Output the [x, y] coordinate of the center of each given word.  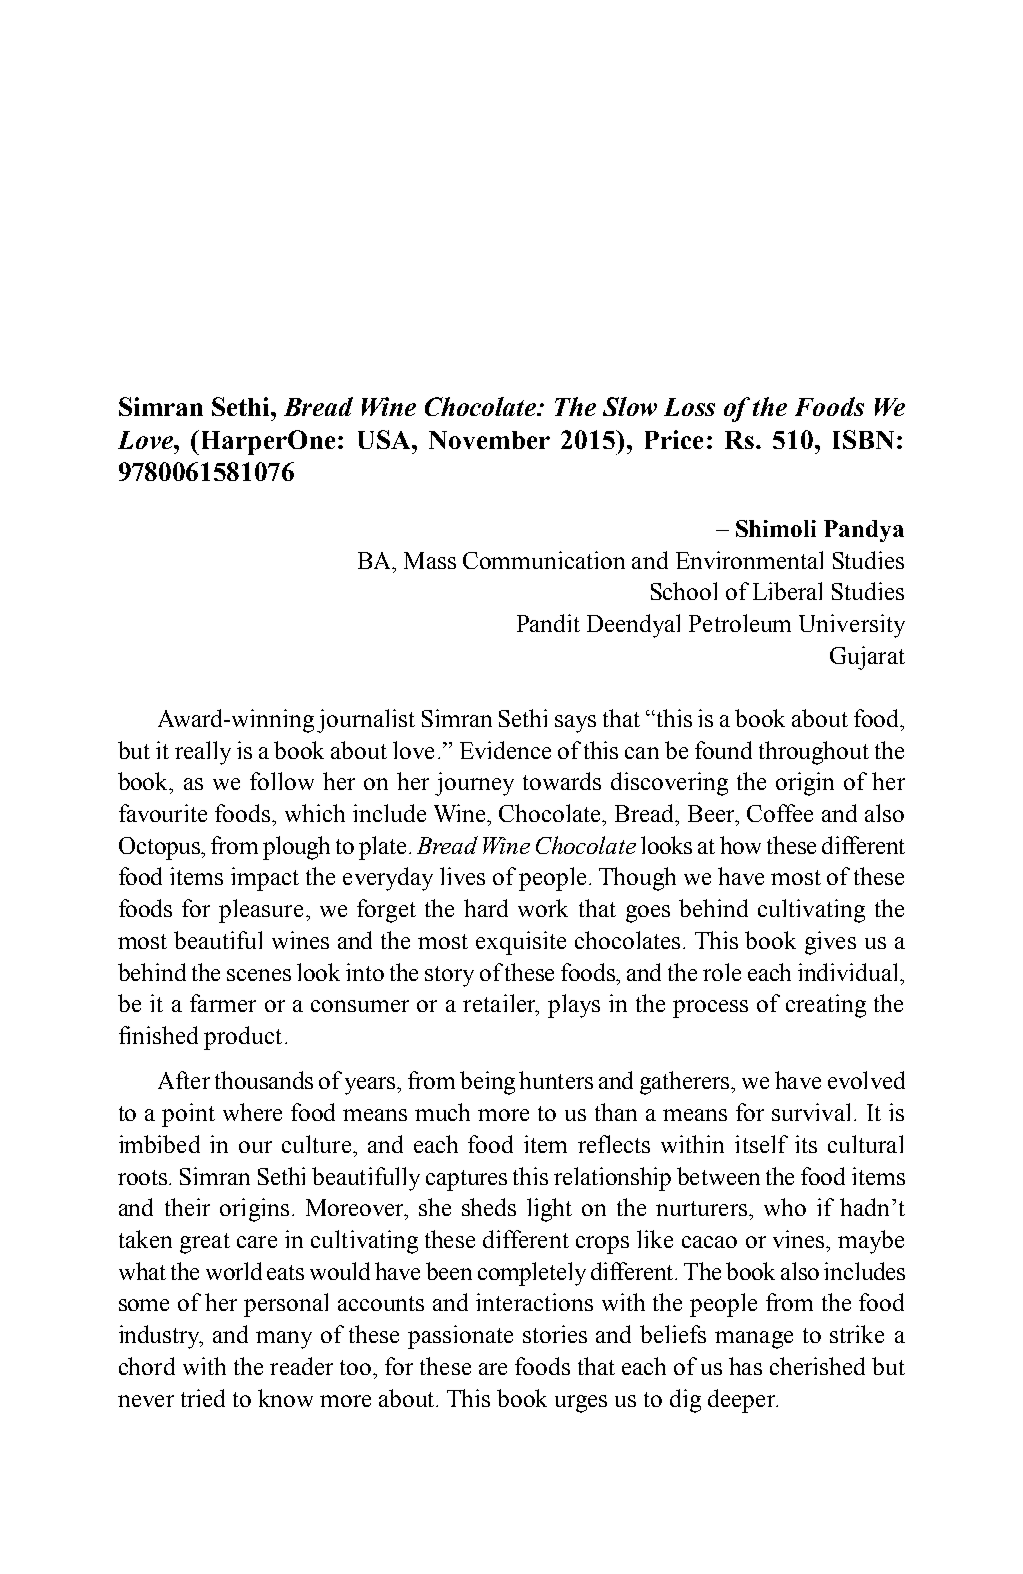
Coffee [780, 813]
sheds [489, 1207]
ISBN [863, 439]
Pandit [548, 623]
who [785, 1207]
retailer [500, 1004]
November [489, 440]
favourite [163, 813]
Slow [630, 406]
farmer [223, 1003]
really [203, 753]
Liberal [787, 591]
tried [203, 1398]
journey [474, 784]
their [187, 1207]
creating [826, 1006]
